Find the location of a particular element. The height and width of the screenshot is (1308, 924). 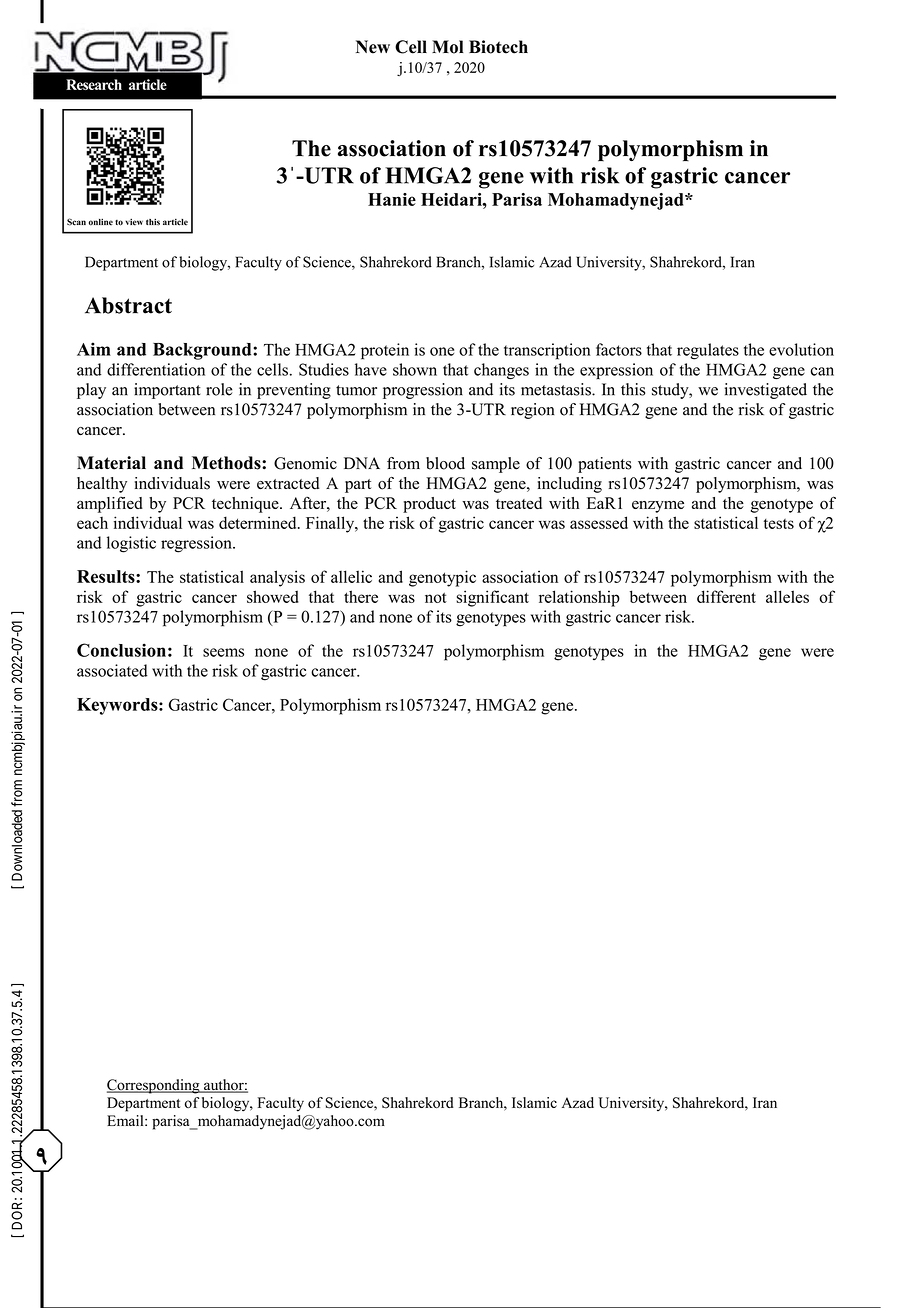

view is located at coordinates (134, 222).
